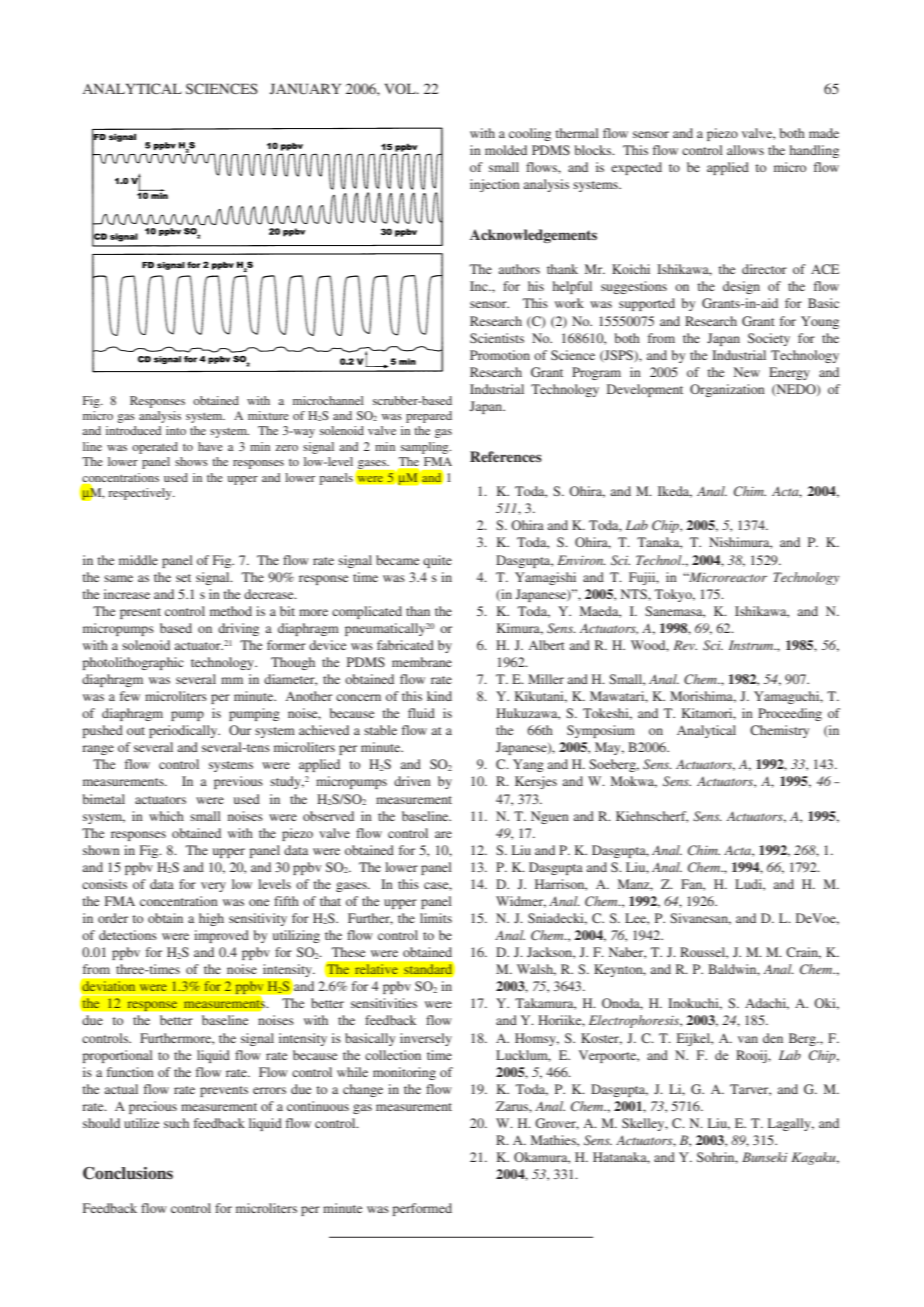 The height and width of the document is (1307, 924). Describe the element at coordinates (437, 561) in the document. I see `quite` at that location.
